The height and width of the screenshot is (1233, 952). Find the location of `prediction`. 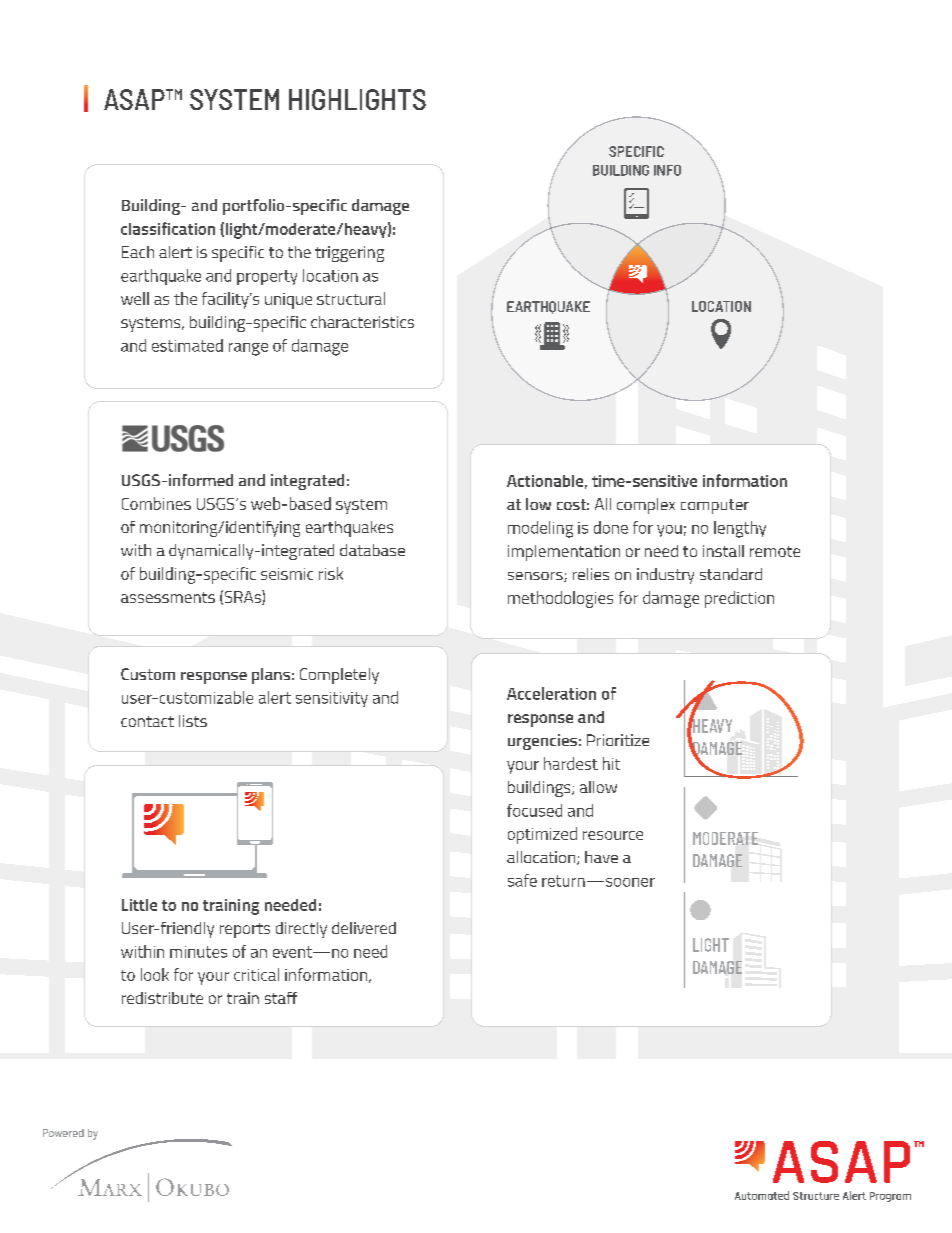

prediction is located at coordinates (739, 599).
